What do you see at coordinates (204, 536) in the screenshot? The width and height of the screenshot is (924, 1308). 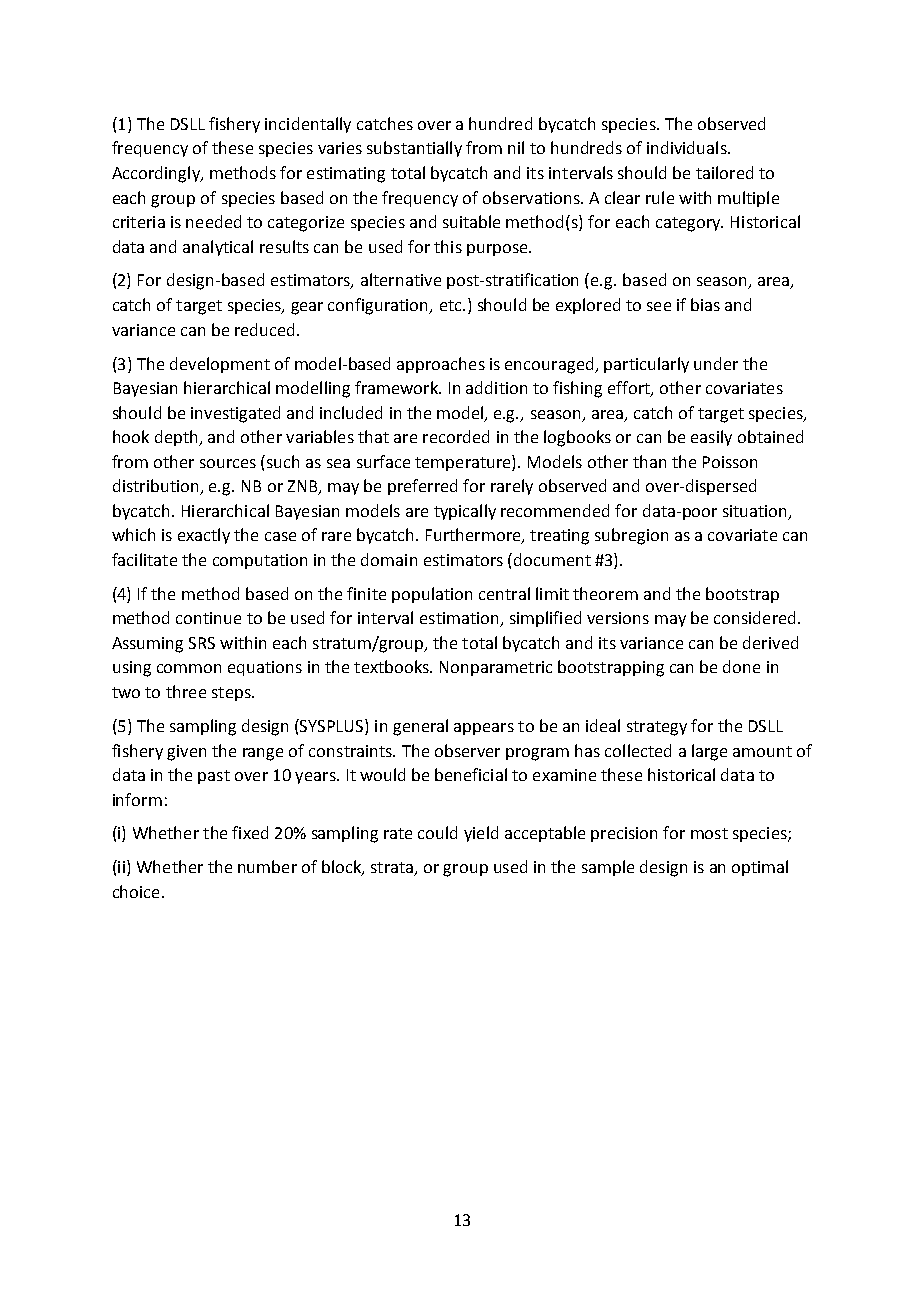 I see `exactly` at bounding box center [204, 536].
